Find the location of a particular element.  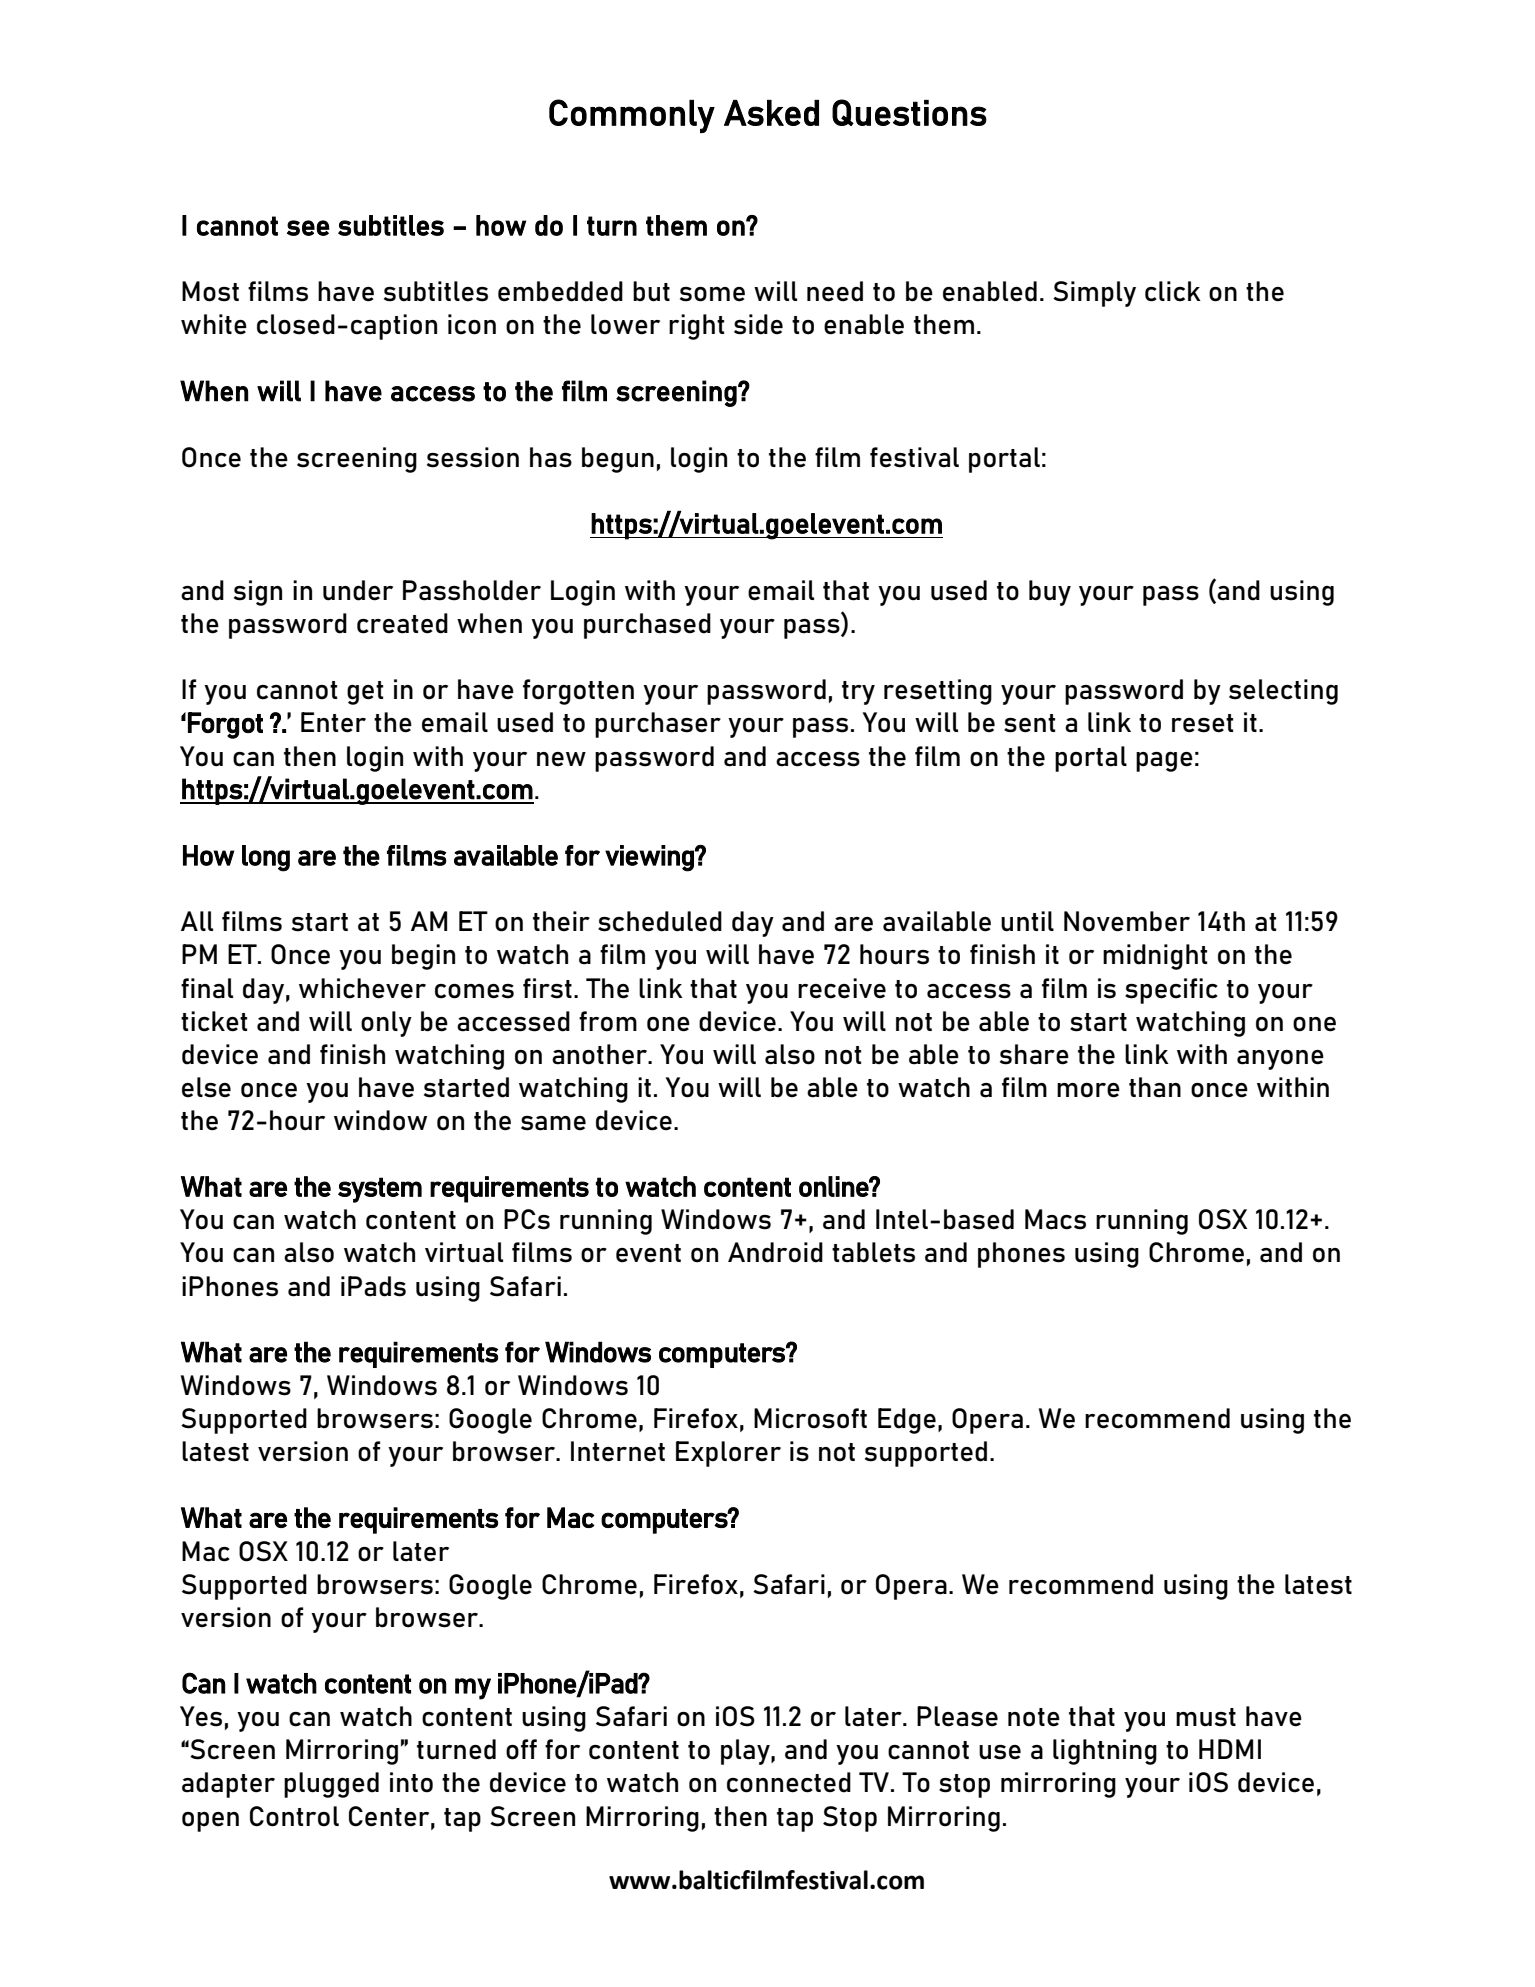

click is located at coordinates (1173, 291).
